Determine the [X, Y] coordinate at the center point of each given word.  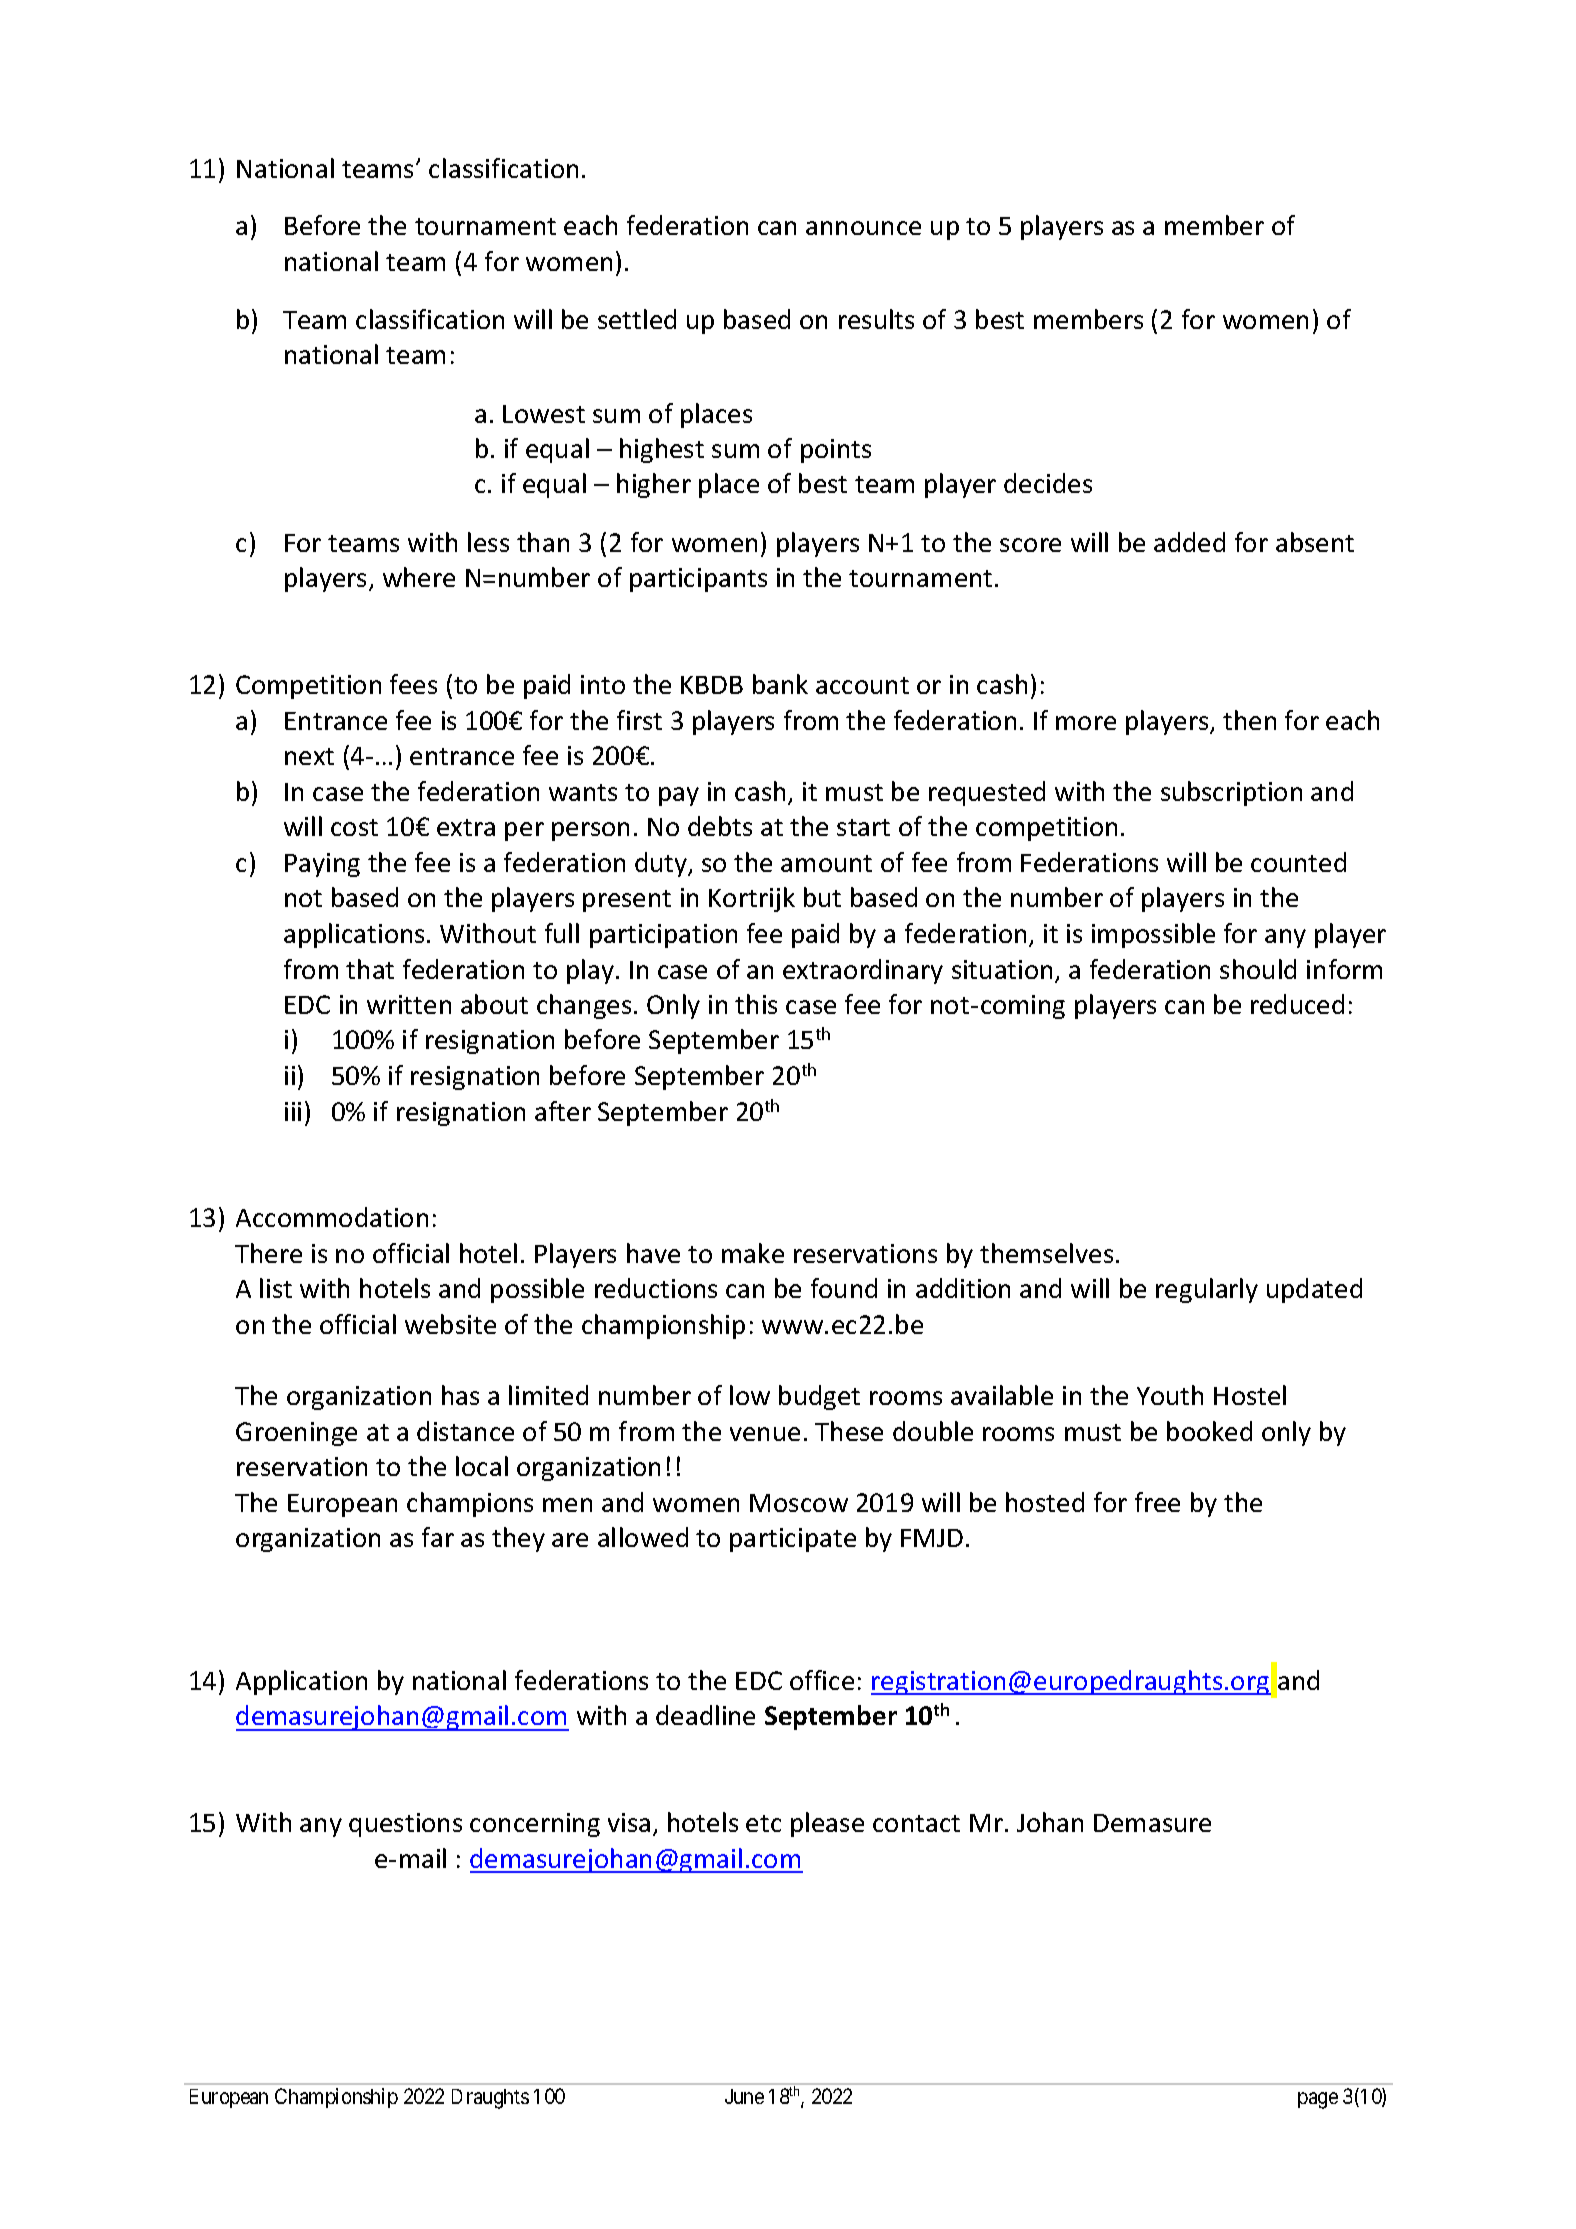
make [753, 1253]
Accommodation [332, 1217]
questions [405, 1825]
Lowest [544, 414]
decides [1048, 483]
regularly [1207, 1290]
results [876, 319]
